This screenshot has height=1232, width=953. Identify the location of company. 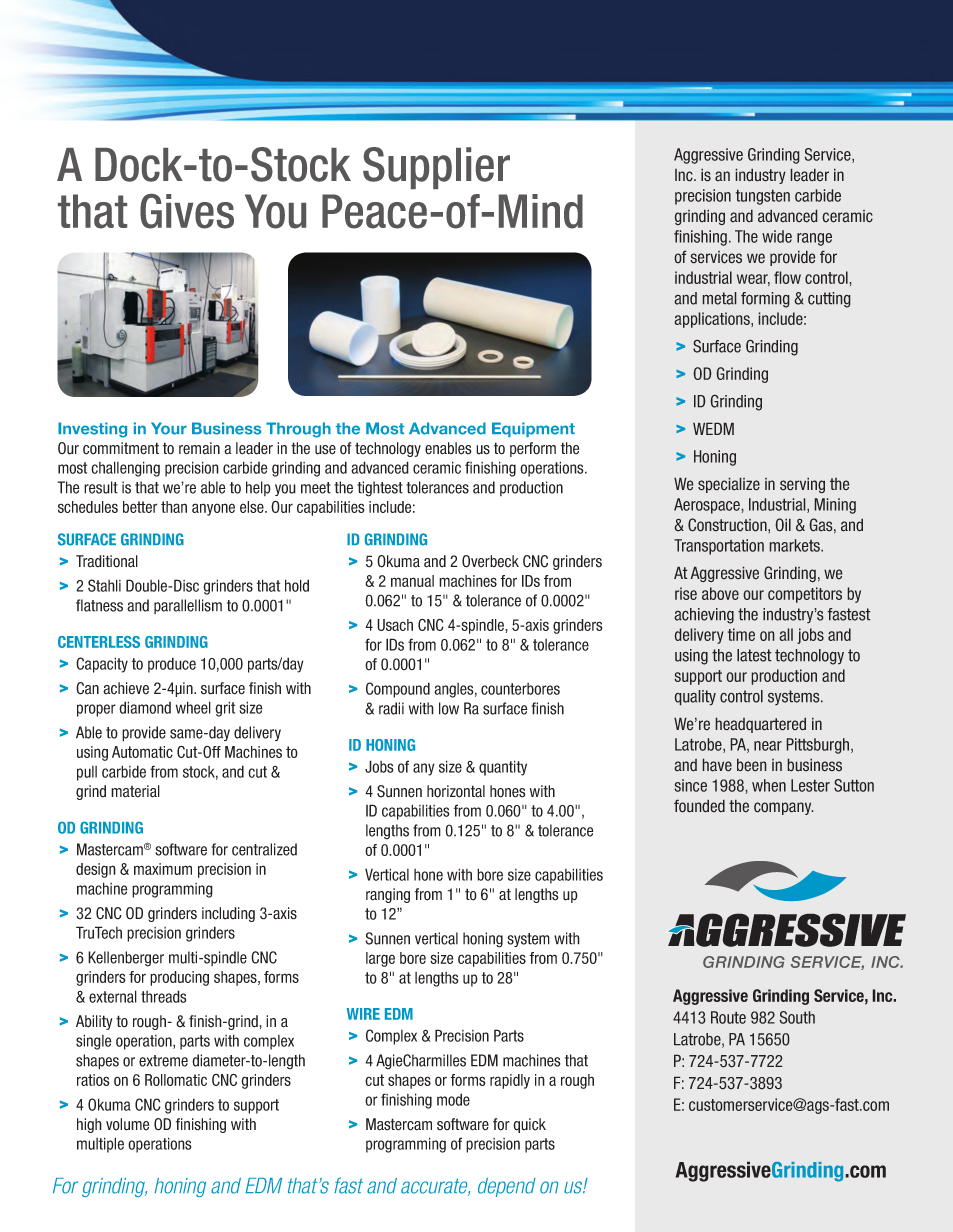
(784, 808).
